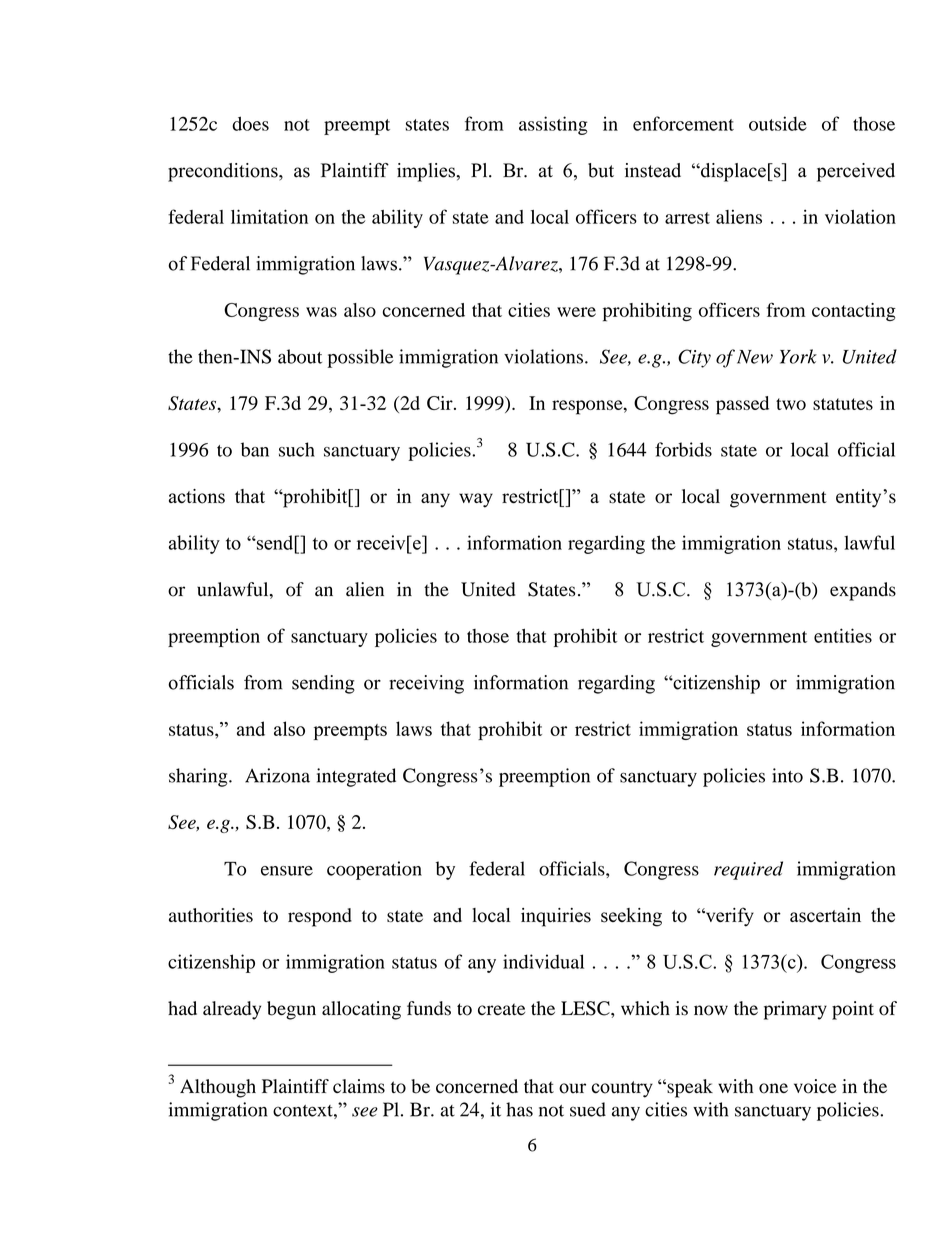 The image size is (952, 1233). I want to click on actions, so click(197, 496).
